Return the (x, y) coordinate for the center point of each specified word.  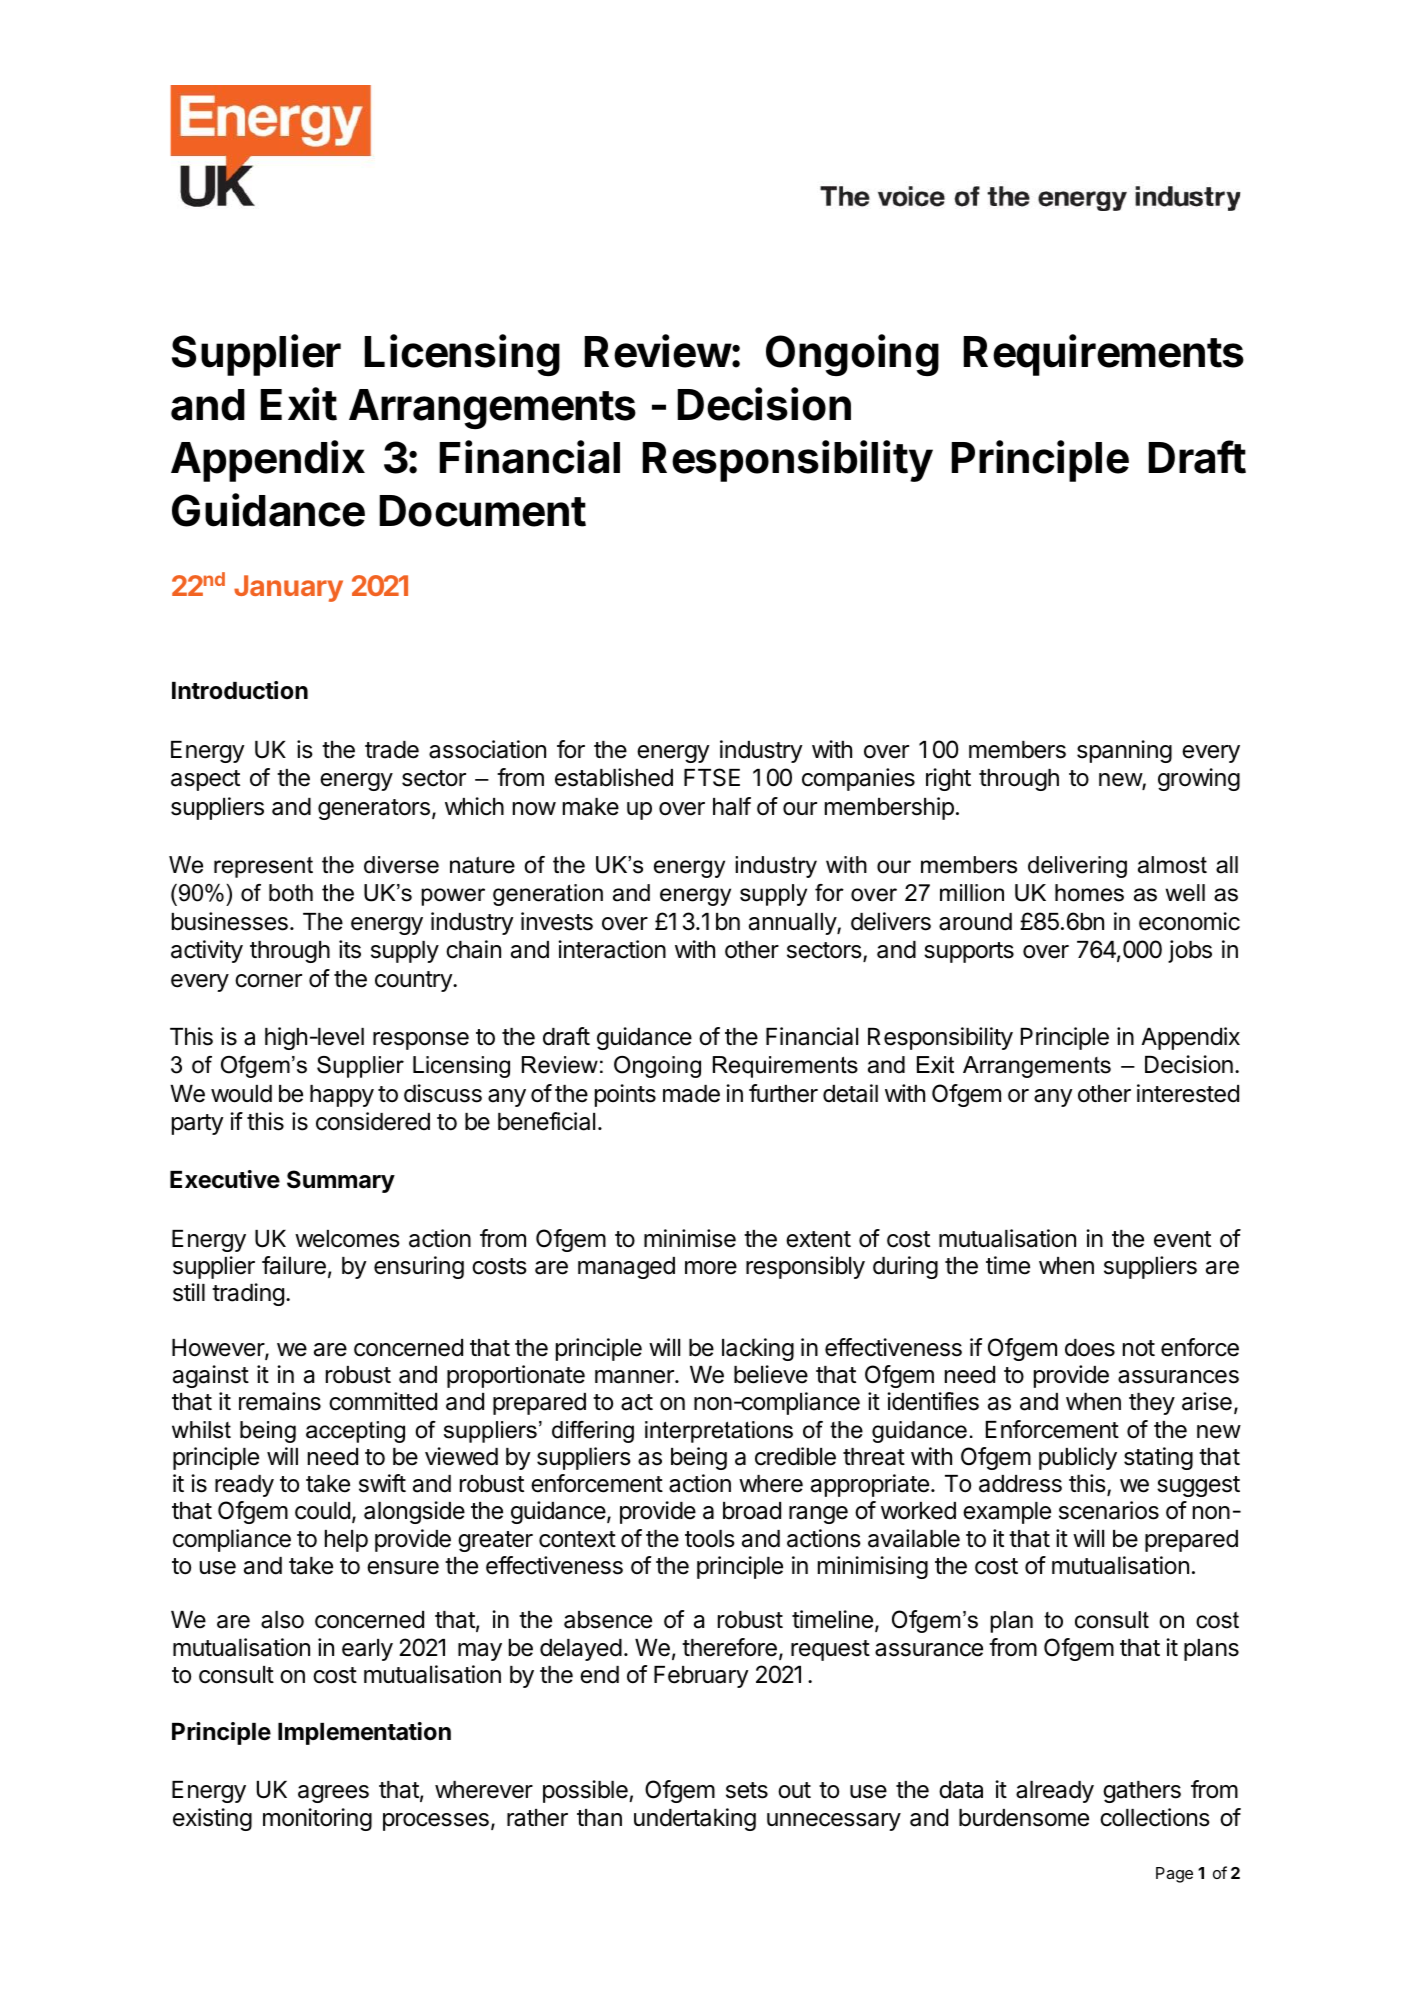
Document (483, 511)
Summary (341, 1181)
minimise (690, 1238)
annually (793, 924)
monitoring (317, 1819)
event (1182, 1239)
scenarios (1109, 1510)
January (288, 588)
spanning (1124, 751)
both (291, 893)
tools (710, 1539)
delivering (1077, 867)
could (322, 1511)
